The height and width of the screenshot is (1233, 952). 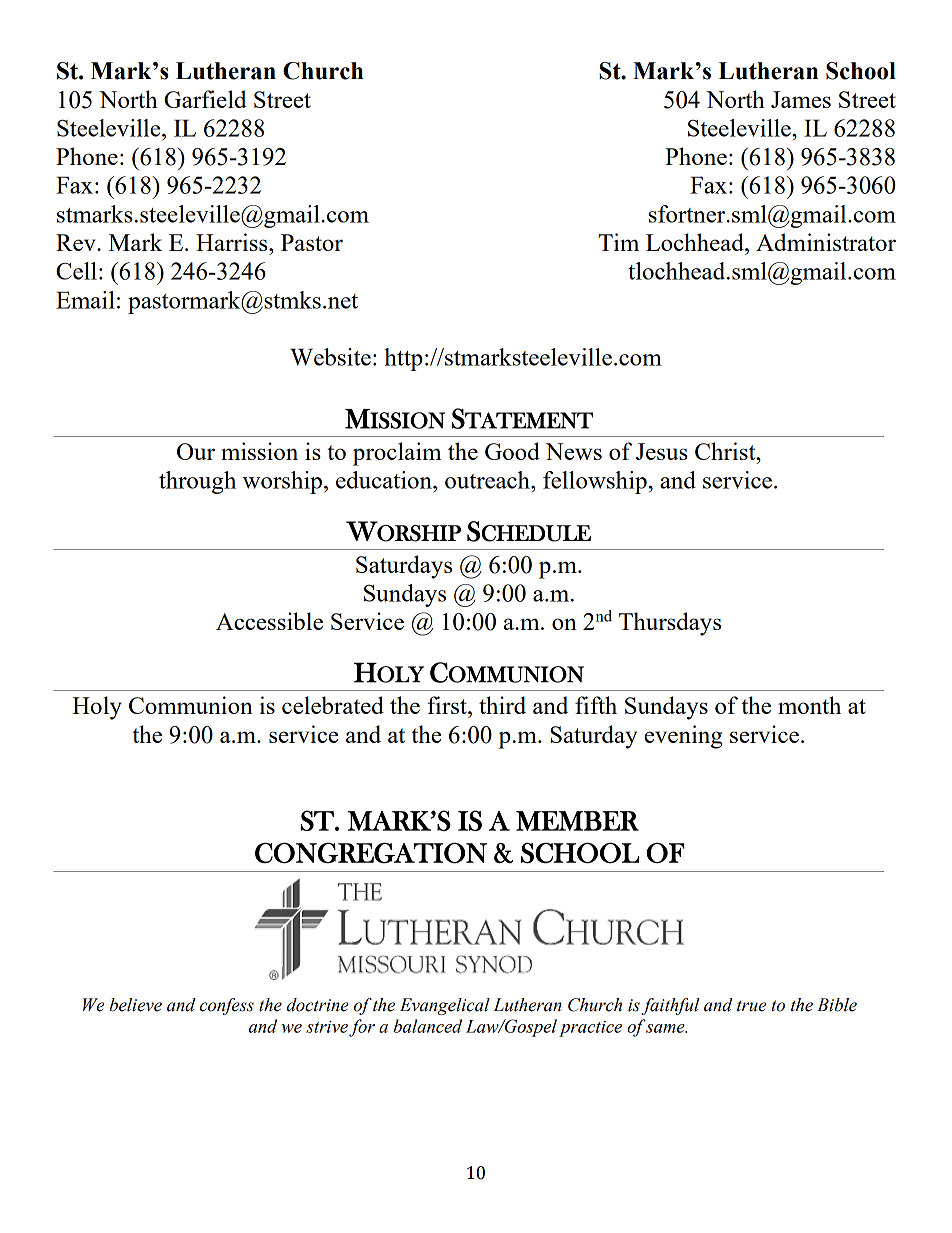 What do you see at coordinates (809, 705) in the screenshot?
I see `month` at bounding box center [809, 705].
